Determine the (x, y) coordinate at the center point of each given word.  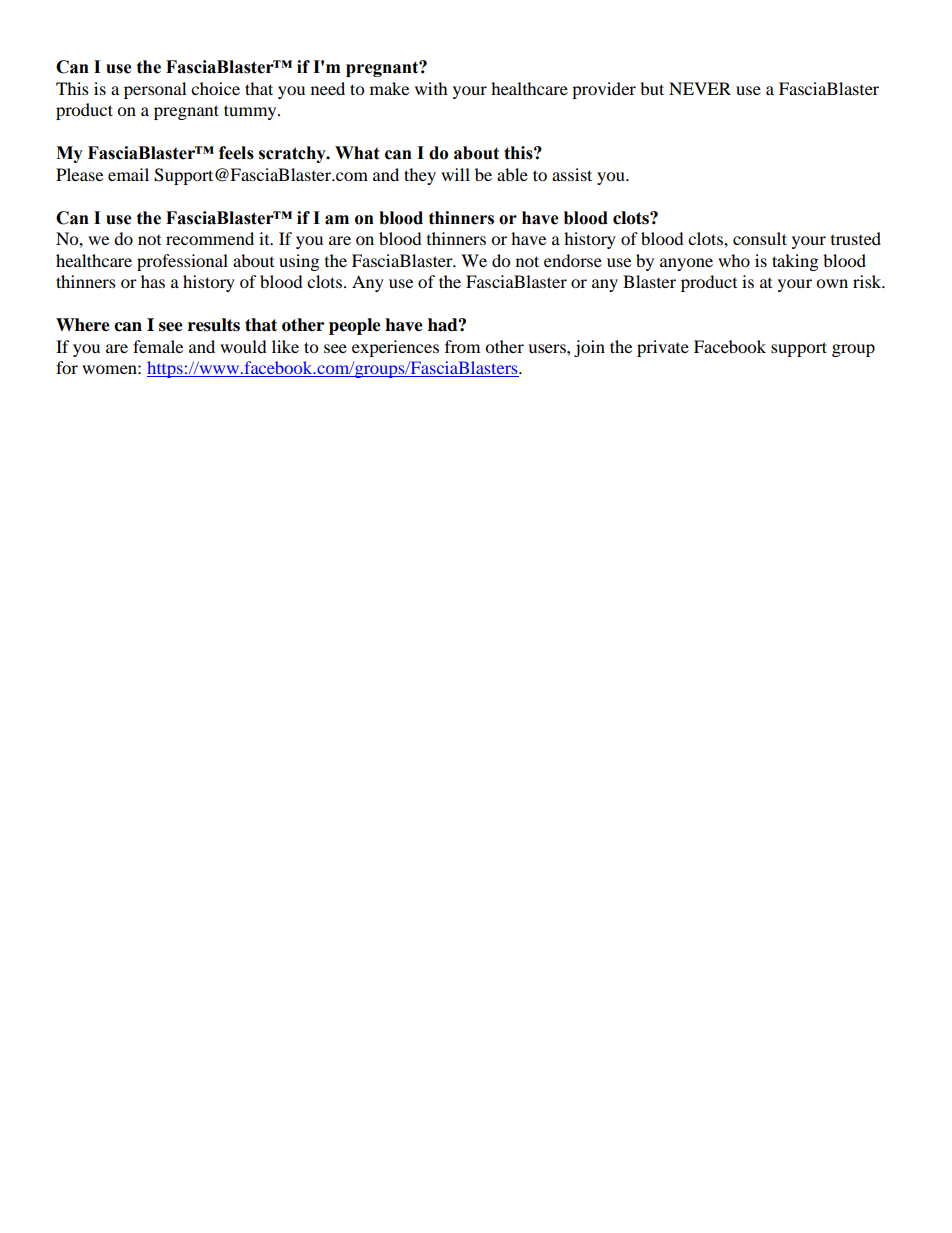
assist (572, 174)
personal (155, 90)
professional (182, 262)
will (455, 174)
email (128, 174)
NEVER (700, 88)
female (158, 346)
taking (795, 262)
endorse (573, 260)
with (431, 88)
